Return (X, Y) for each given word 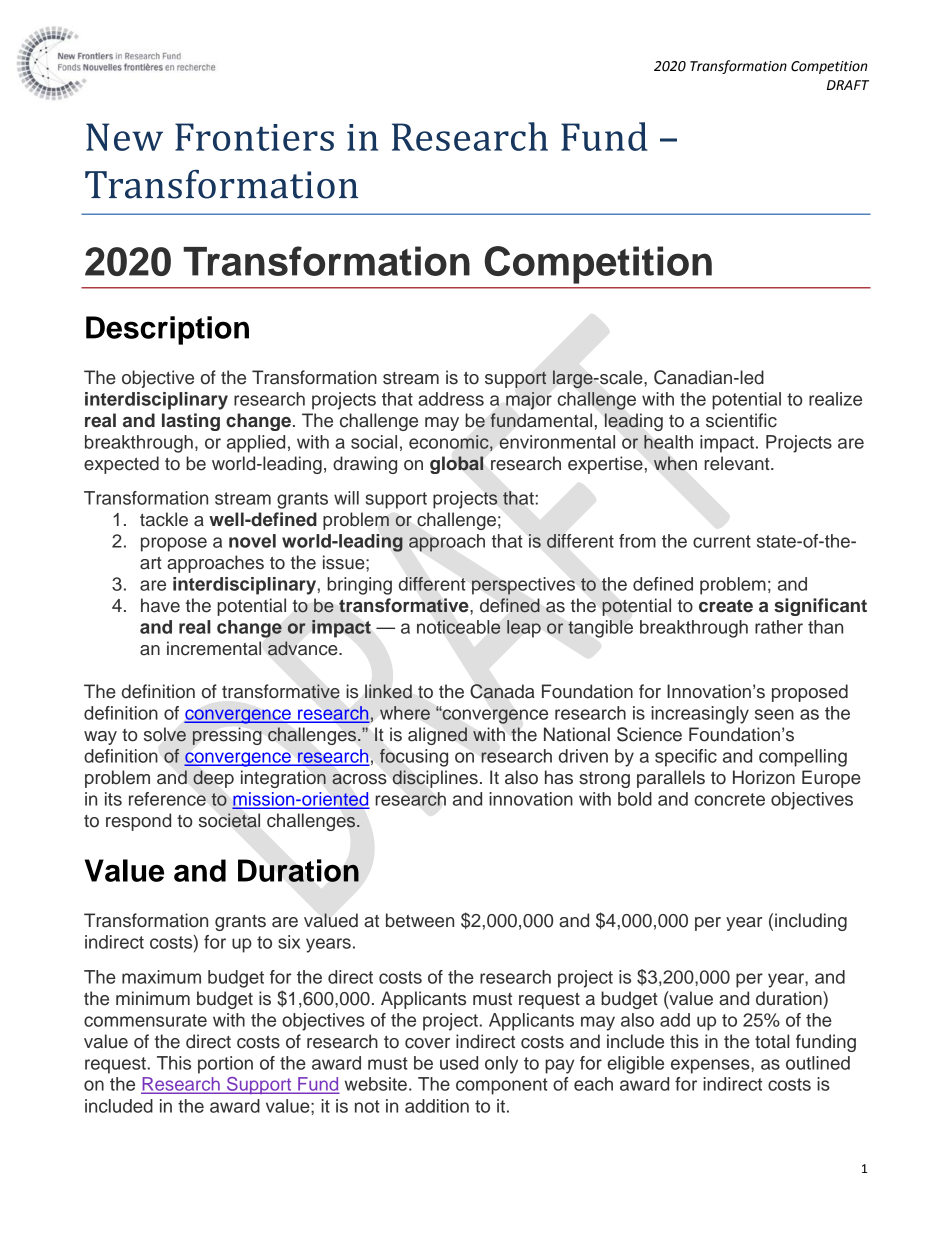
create (726, 606)
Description (167, 330)
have (160, 605)
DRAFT (848, 85)
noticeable (459, 627)
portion (225, 1065)
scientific (741, 420)
